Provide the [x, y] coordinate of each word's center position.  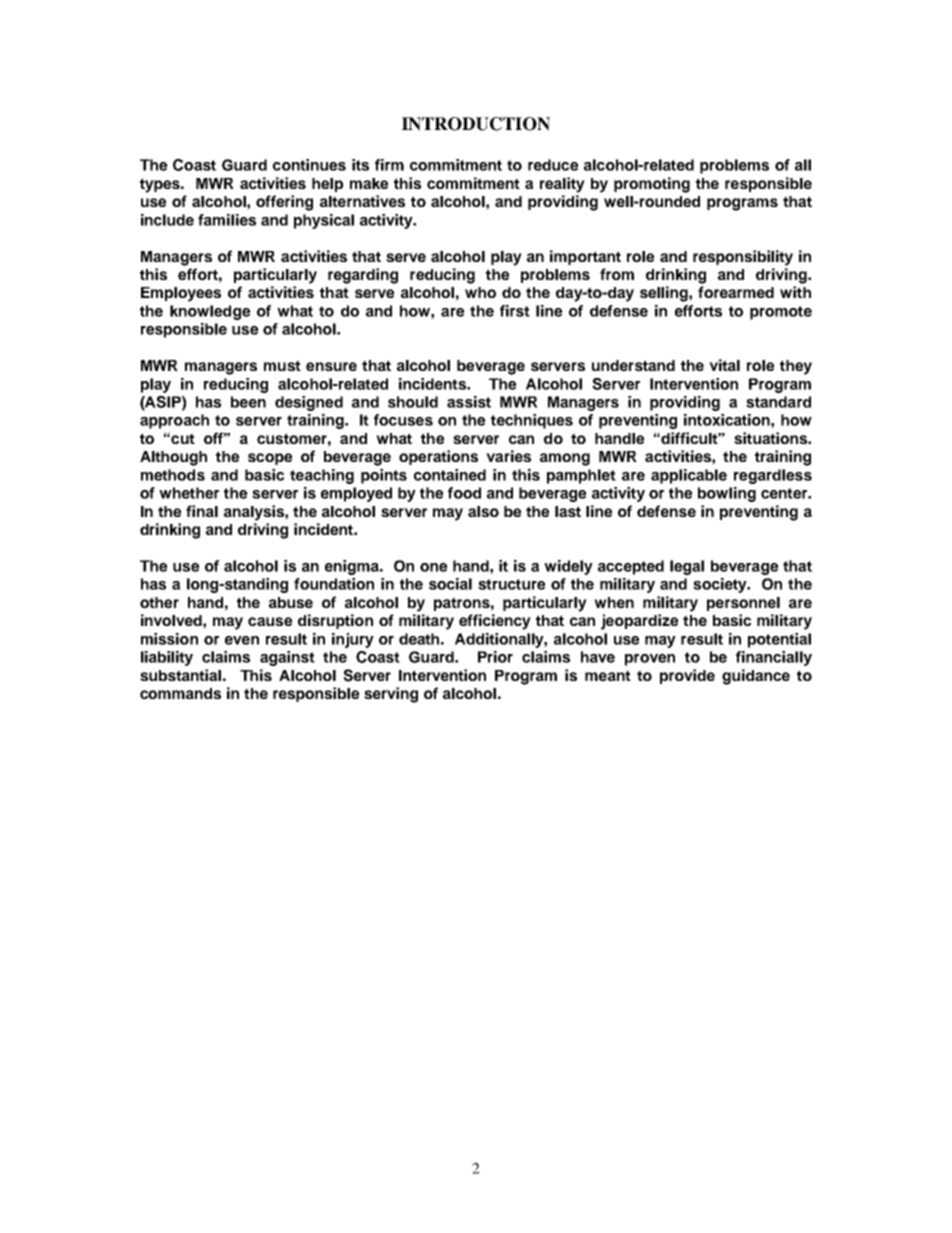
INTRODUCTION [476, 124]
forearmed [736, 292]
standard [778, 402]
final [202, 511]
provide [687, 676]
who [480, 292]
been [248, 402]
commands [180, 693]
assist [469, 402]
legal [687, 567]
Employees [181, 294]
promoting [652, 185]
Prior [495, 657]
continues [309, 165]
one [433, 567]
